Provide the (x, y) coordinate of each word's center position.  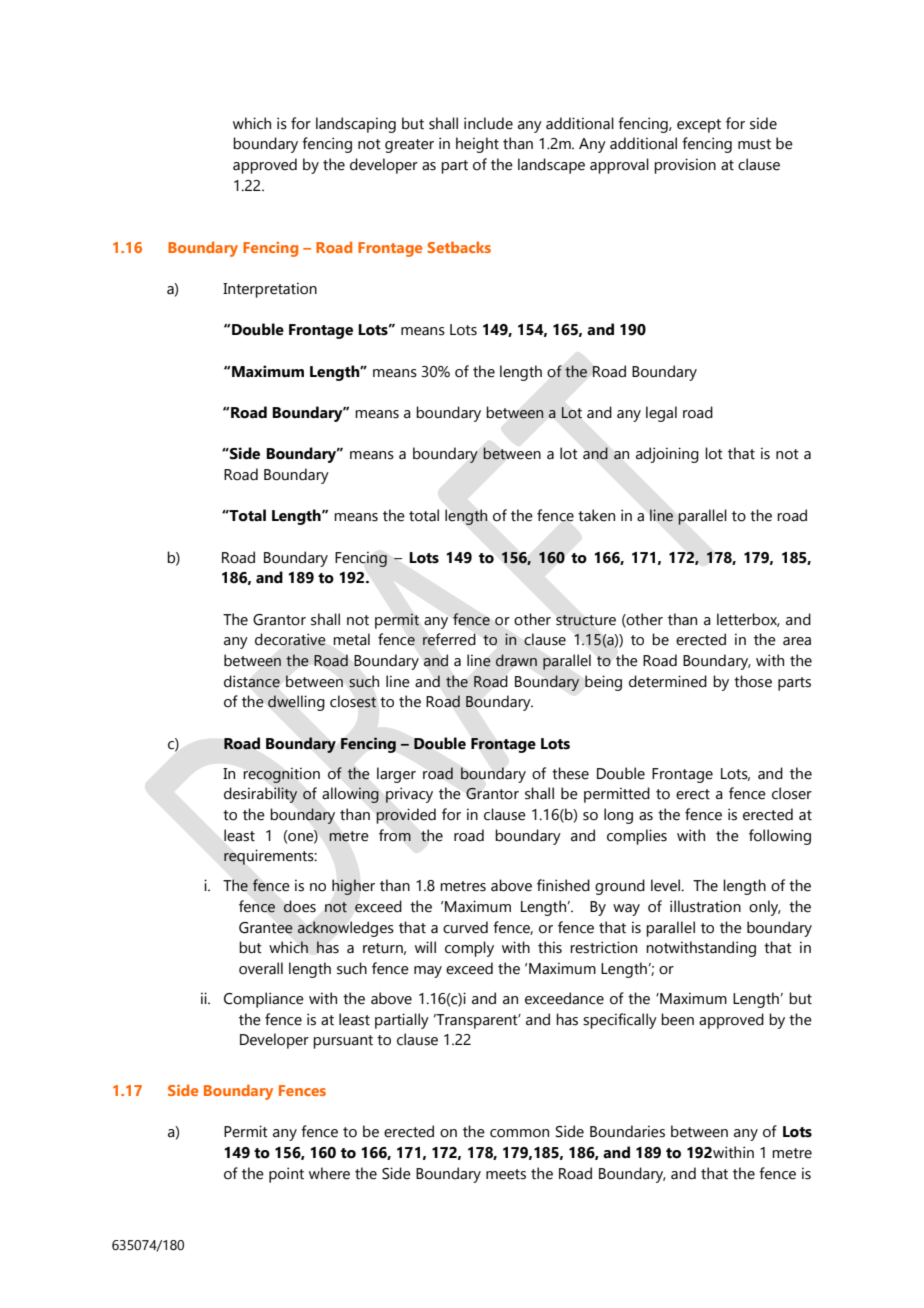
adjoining (667, 455)
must (754, 144)
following (780, 837)
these (570, 773)
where (329, 1173)
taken (596, 515)
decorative (290, 639)
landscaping (356, 125)
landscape (551, 166)
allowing (350, 795)
